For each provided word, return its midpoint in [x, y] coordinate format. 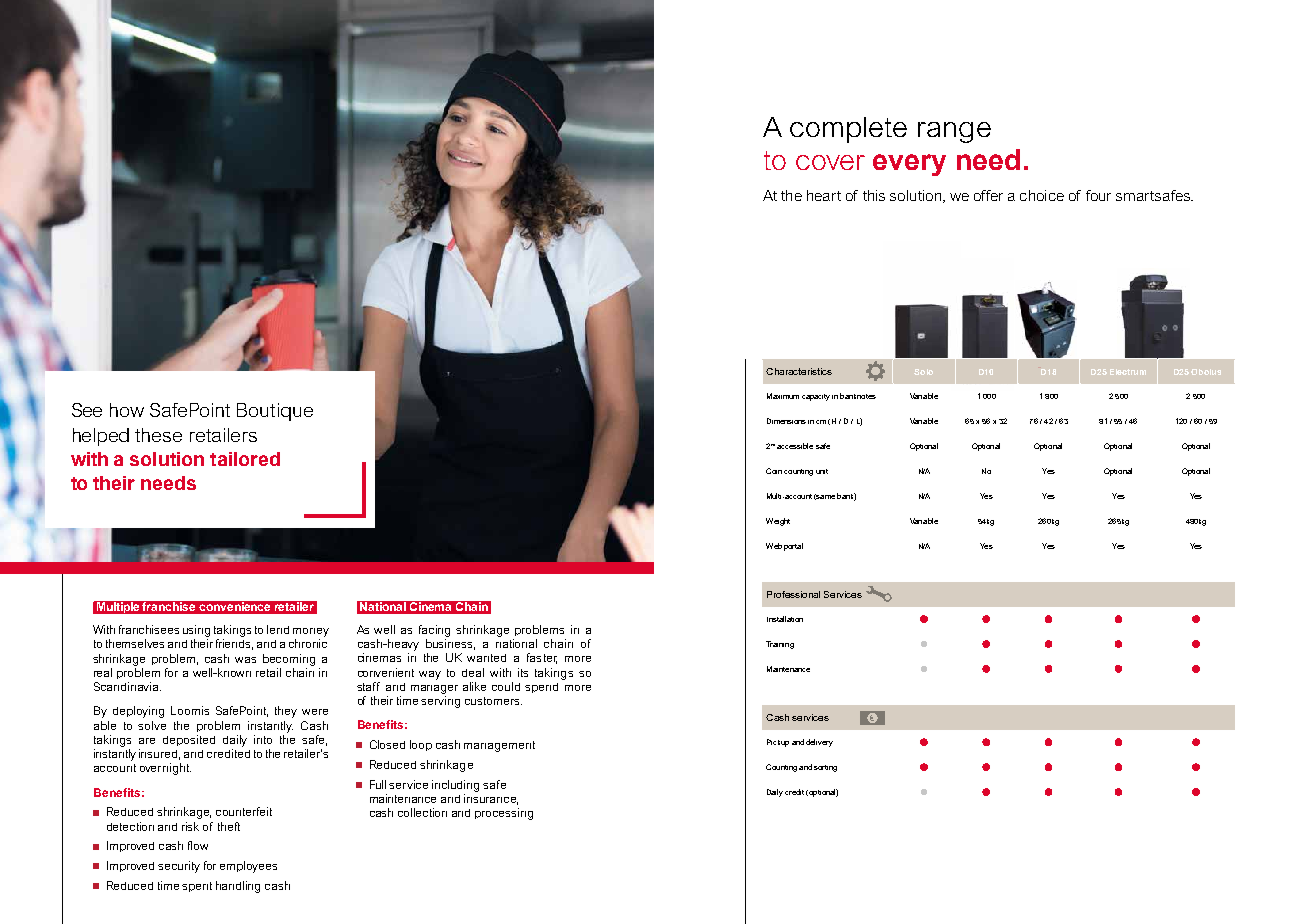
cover [830, 162]
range [954, 132]
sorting [825, 768]
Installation [785, 619]
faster [542, 658]
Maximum [783, 396]
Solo [923, 372]
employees [248, 867]
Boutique [275, 412]
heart [824, 195]
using [196, 631]
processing [504, 814]
